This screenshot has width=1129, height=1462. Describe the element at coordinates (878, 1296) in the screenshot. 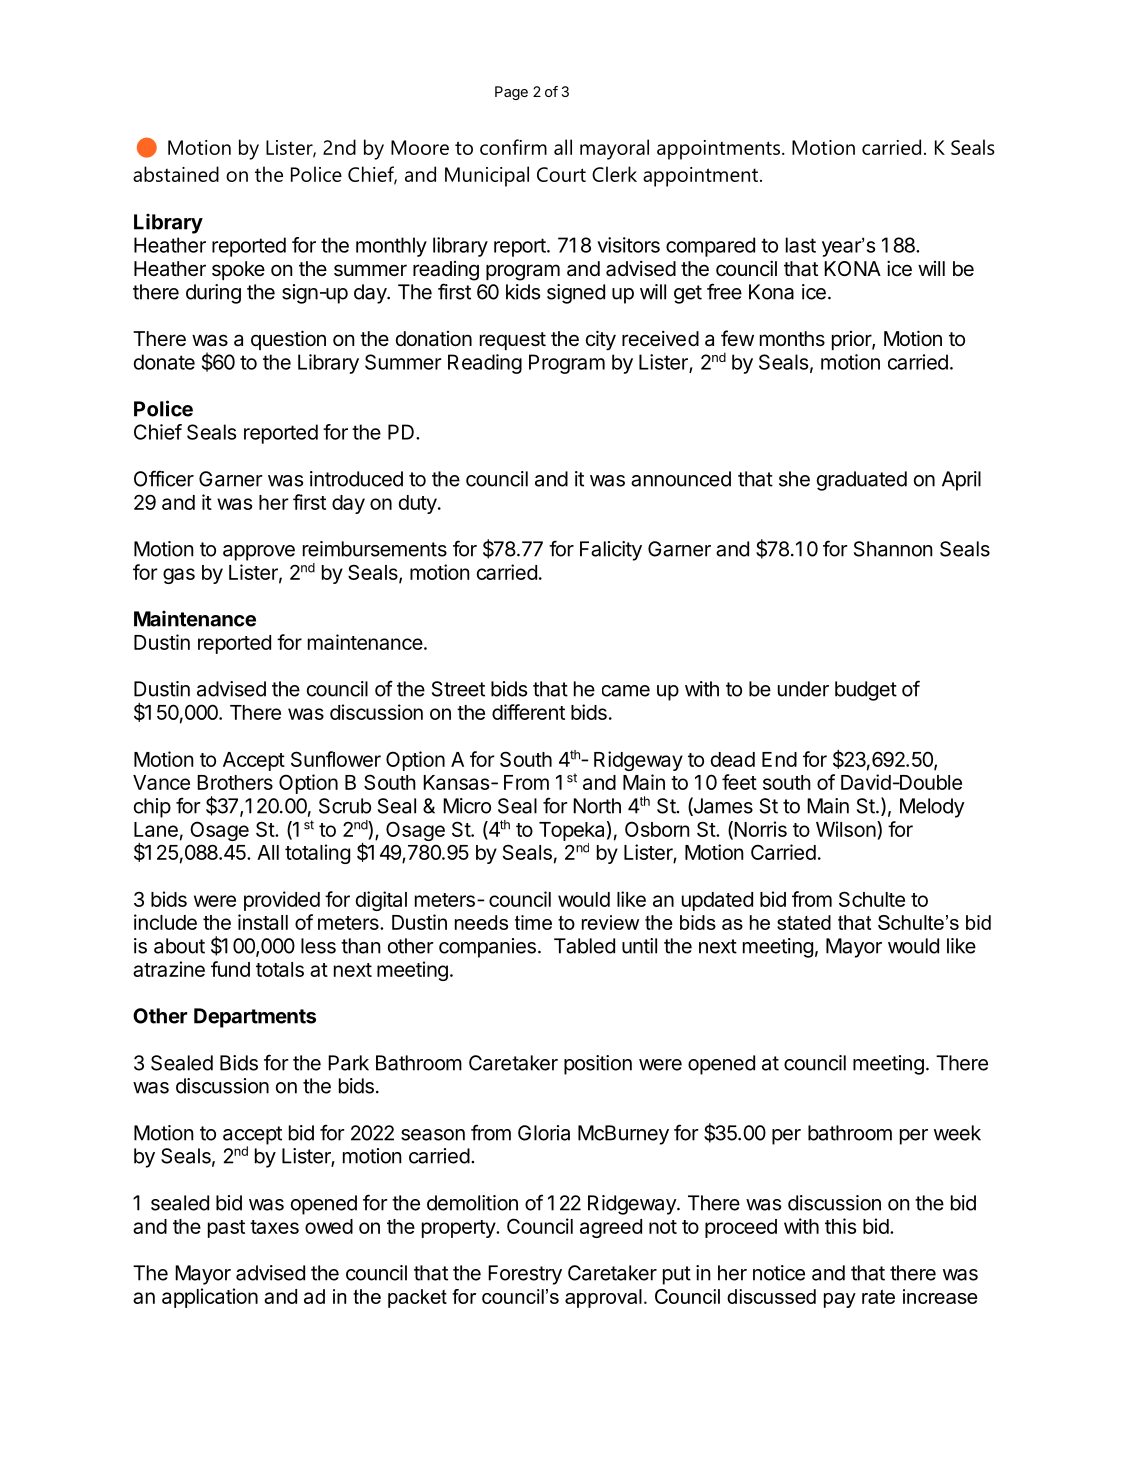

I see `rate` at that location.
